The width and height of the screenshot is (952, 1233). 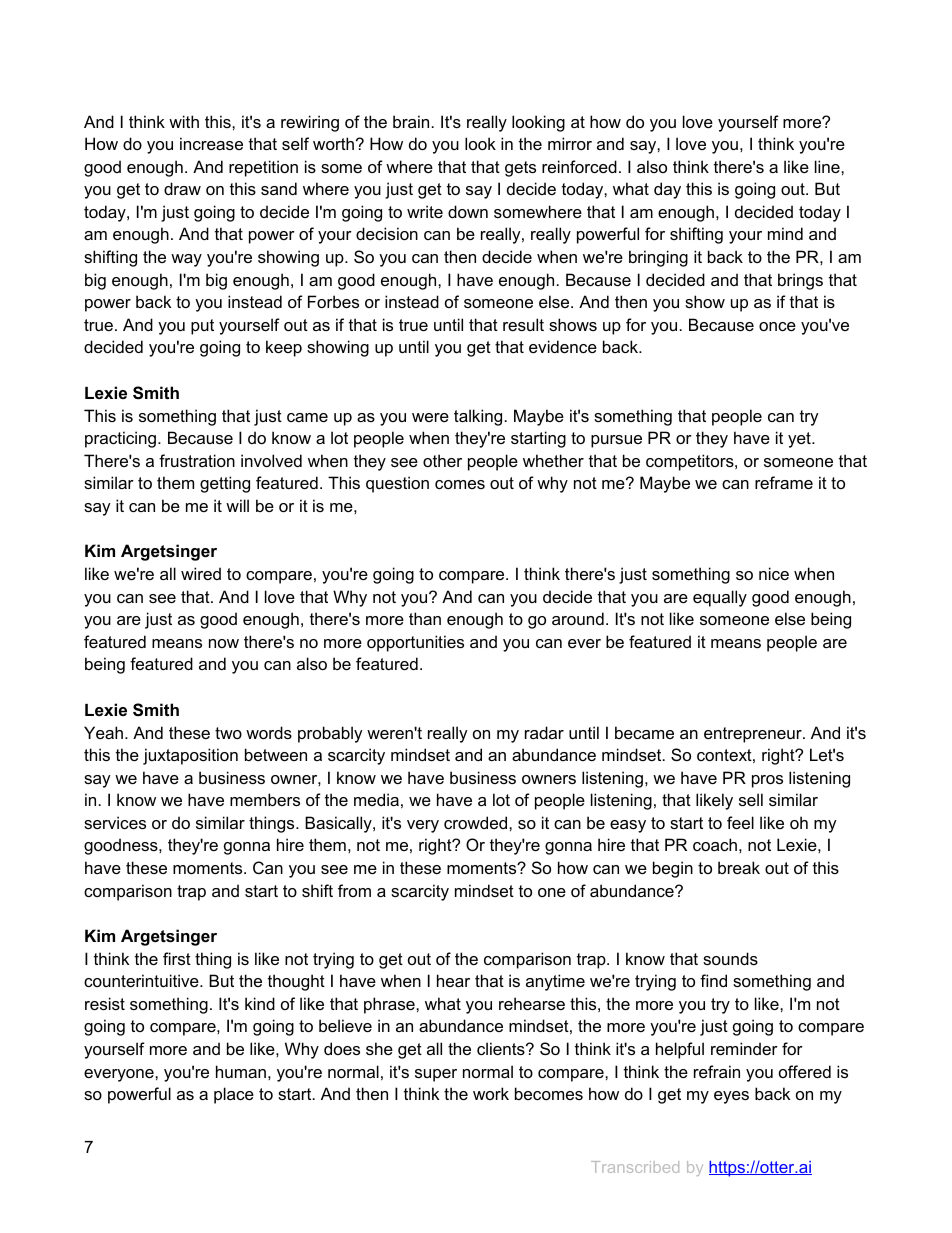 I want to click on first, so click(x=177, y=958).
